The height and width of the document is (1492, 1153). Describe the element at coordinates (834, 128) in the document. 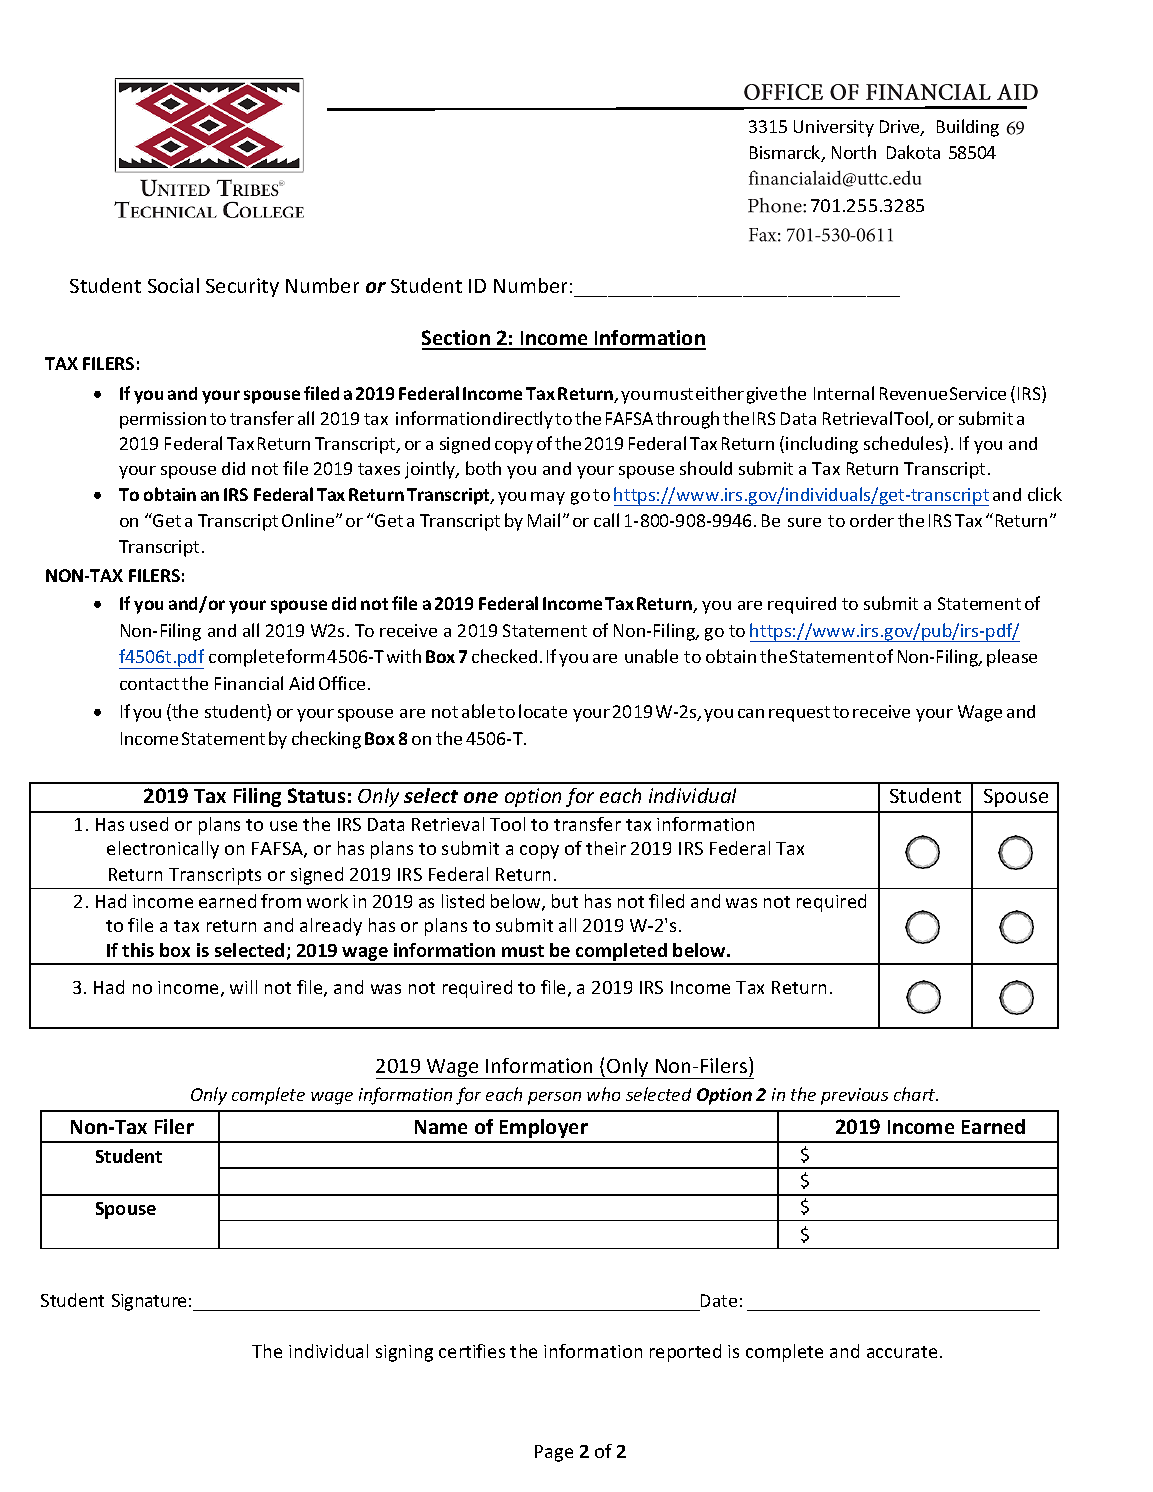

I see `University` at that location.
